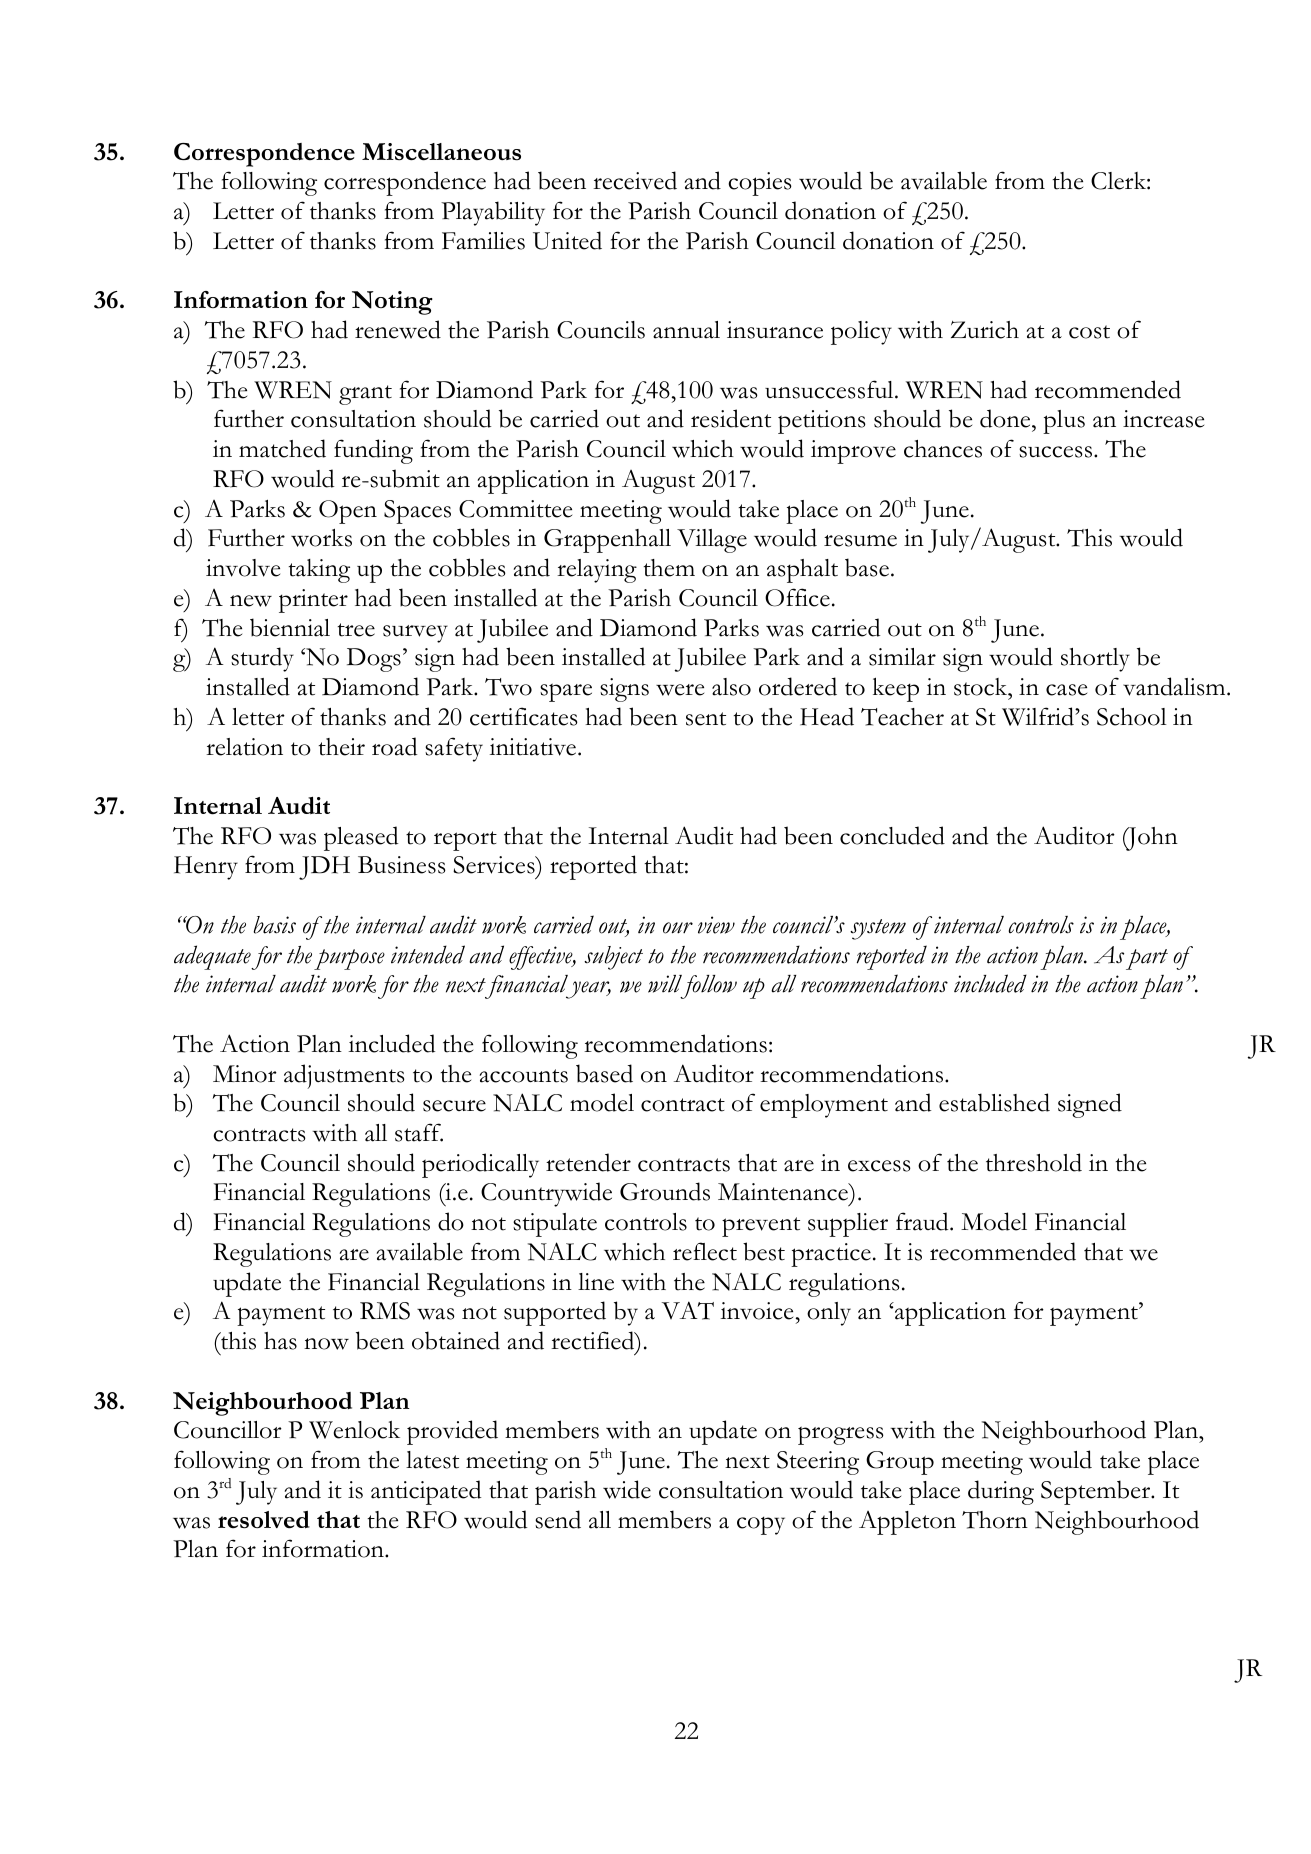  Describe the element at coordinates (1064, 422) in the screenshot. I see `plus` at that location.
